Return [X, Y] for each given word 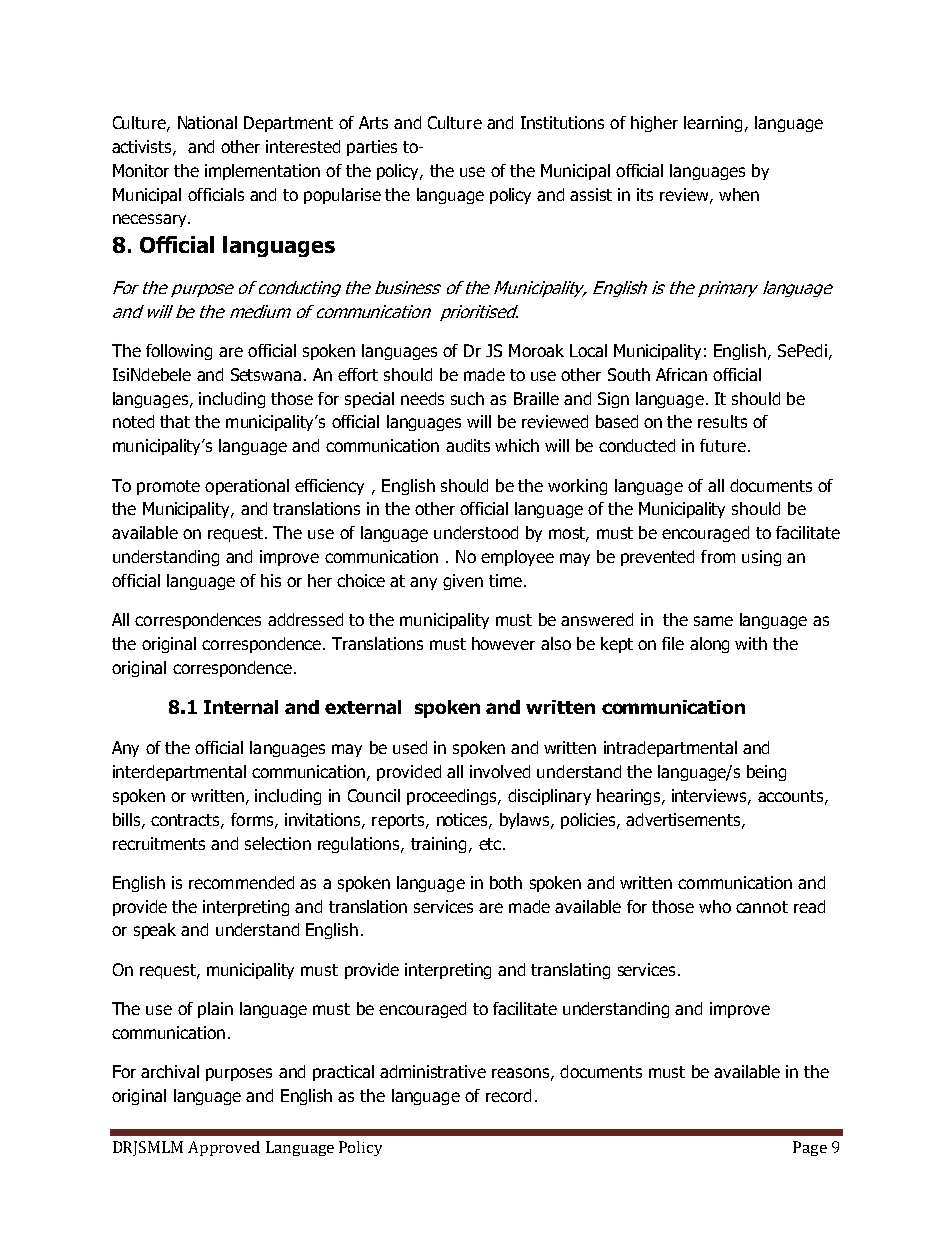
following [179, 352]
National [207, 122]
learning [713, 124]
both [506, 882]
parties [372, 148]
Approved [224, 1148]
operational [247, 487]
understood [476, 532]
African [681, 374]
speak [155, 931]
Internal [241, 707]
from [718, 556]
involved [500, 771]
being [766, 773]
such [467, 398]
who [715, 906]
